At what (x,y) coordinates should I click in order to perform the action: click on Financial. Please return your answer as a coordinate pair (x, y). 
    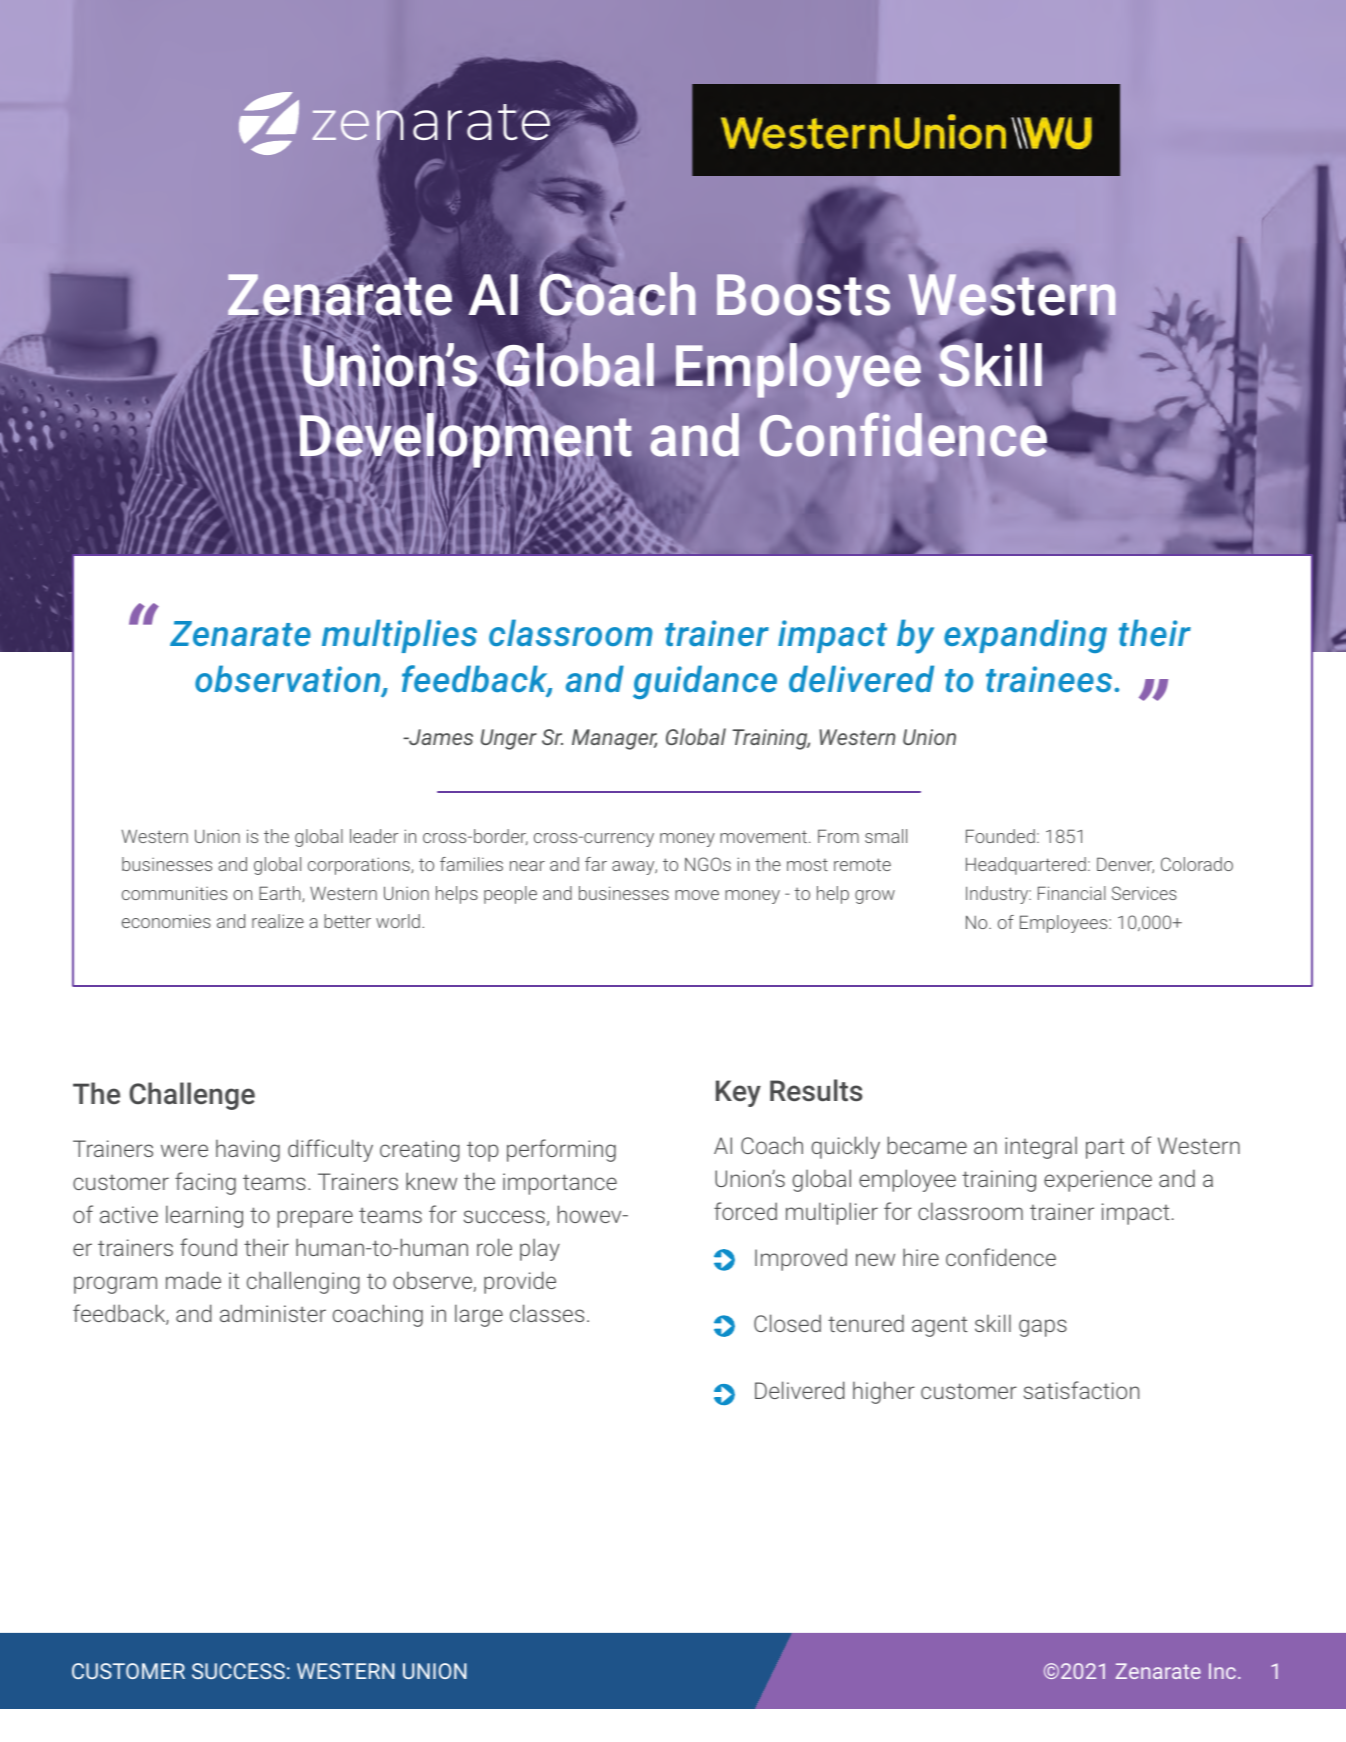
    Looking at the image, I should click on (1072, 893).
